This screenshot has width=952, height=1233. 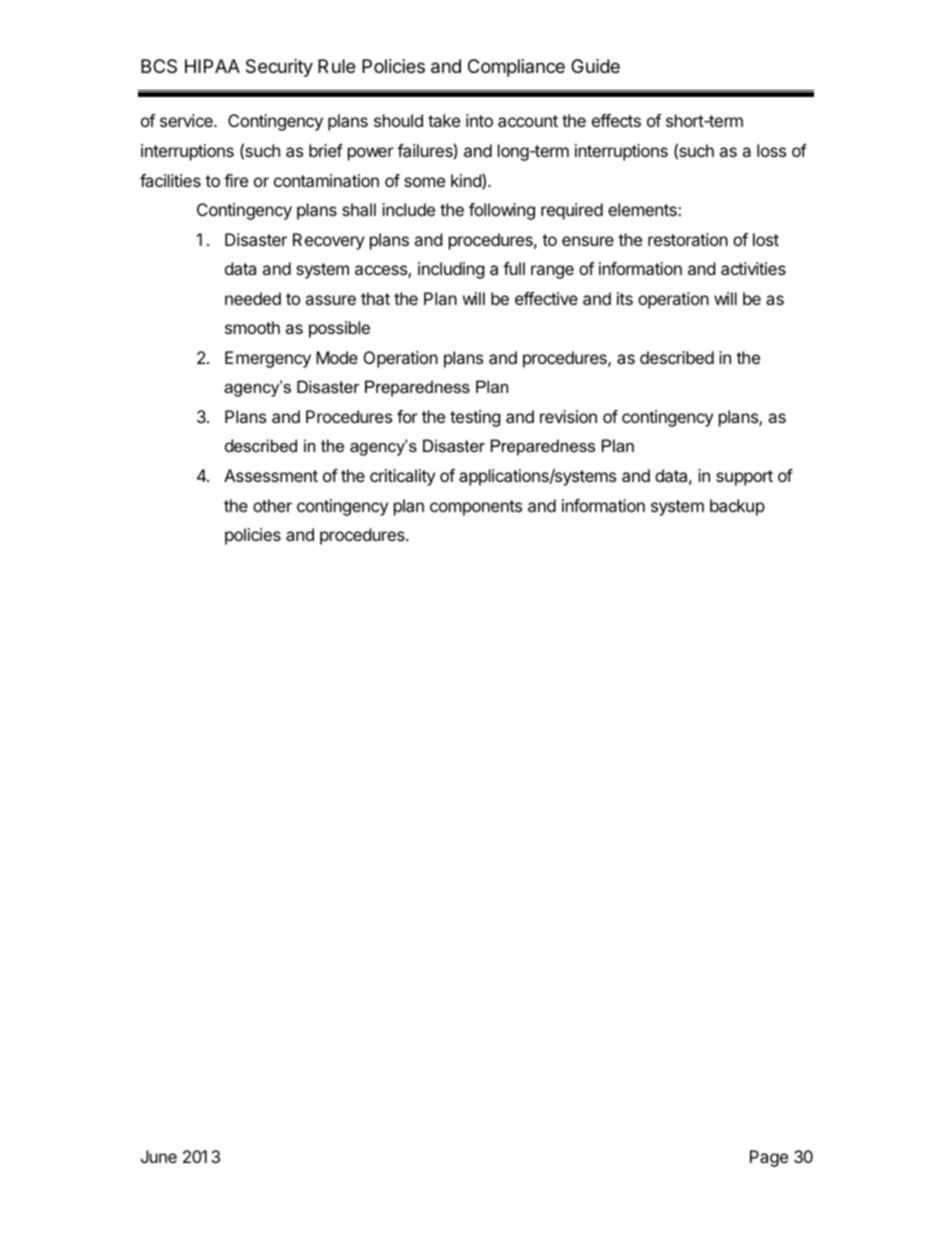 I want to click on backup, so click(x=737, y=507).
